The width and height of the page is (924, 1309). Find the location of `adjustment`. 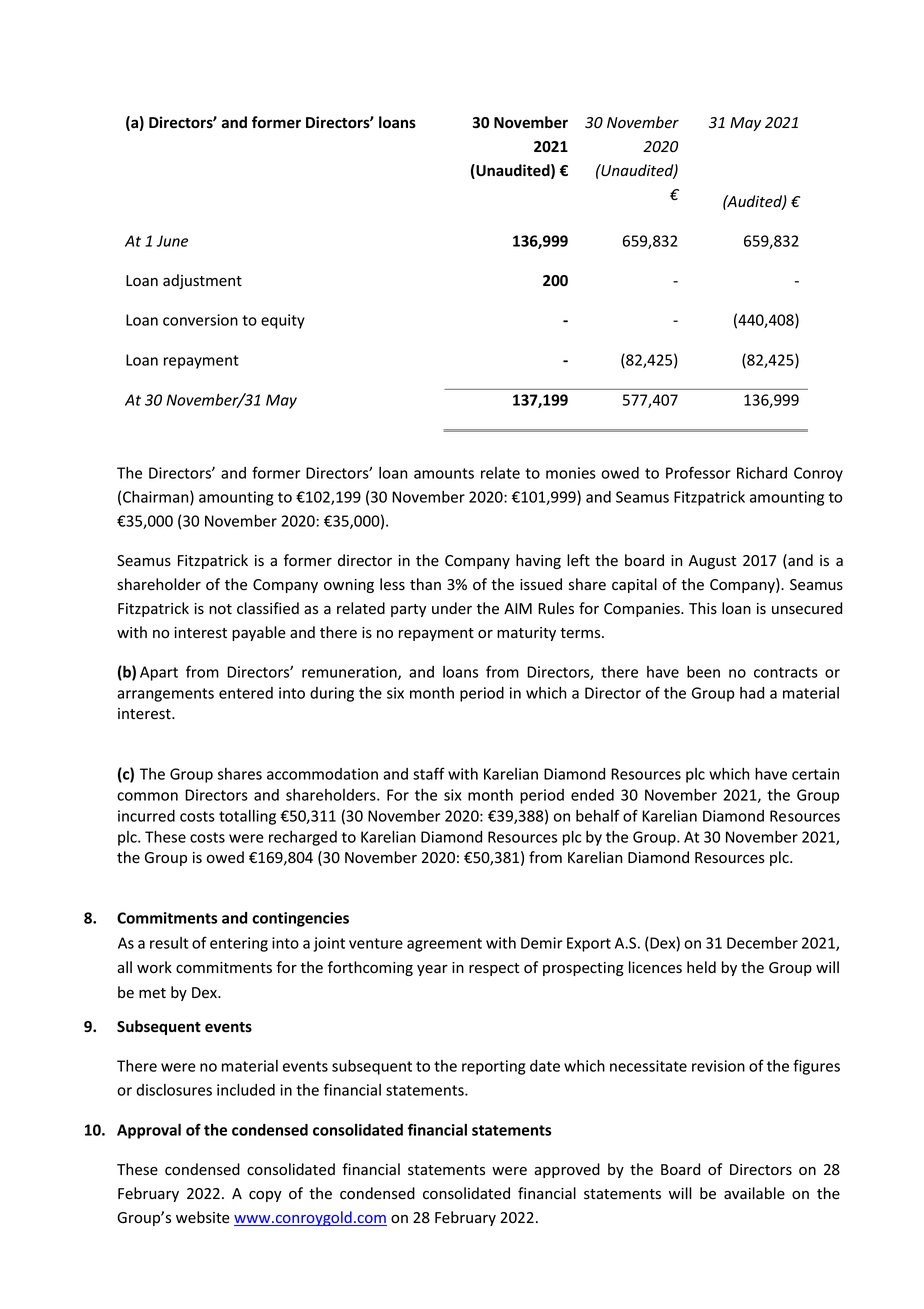

adjustment is located at coordinates (202, 281).
